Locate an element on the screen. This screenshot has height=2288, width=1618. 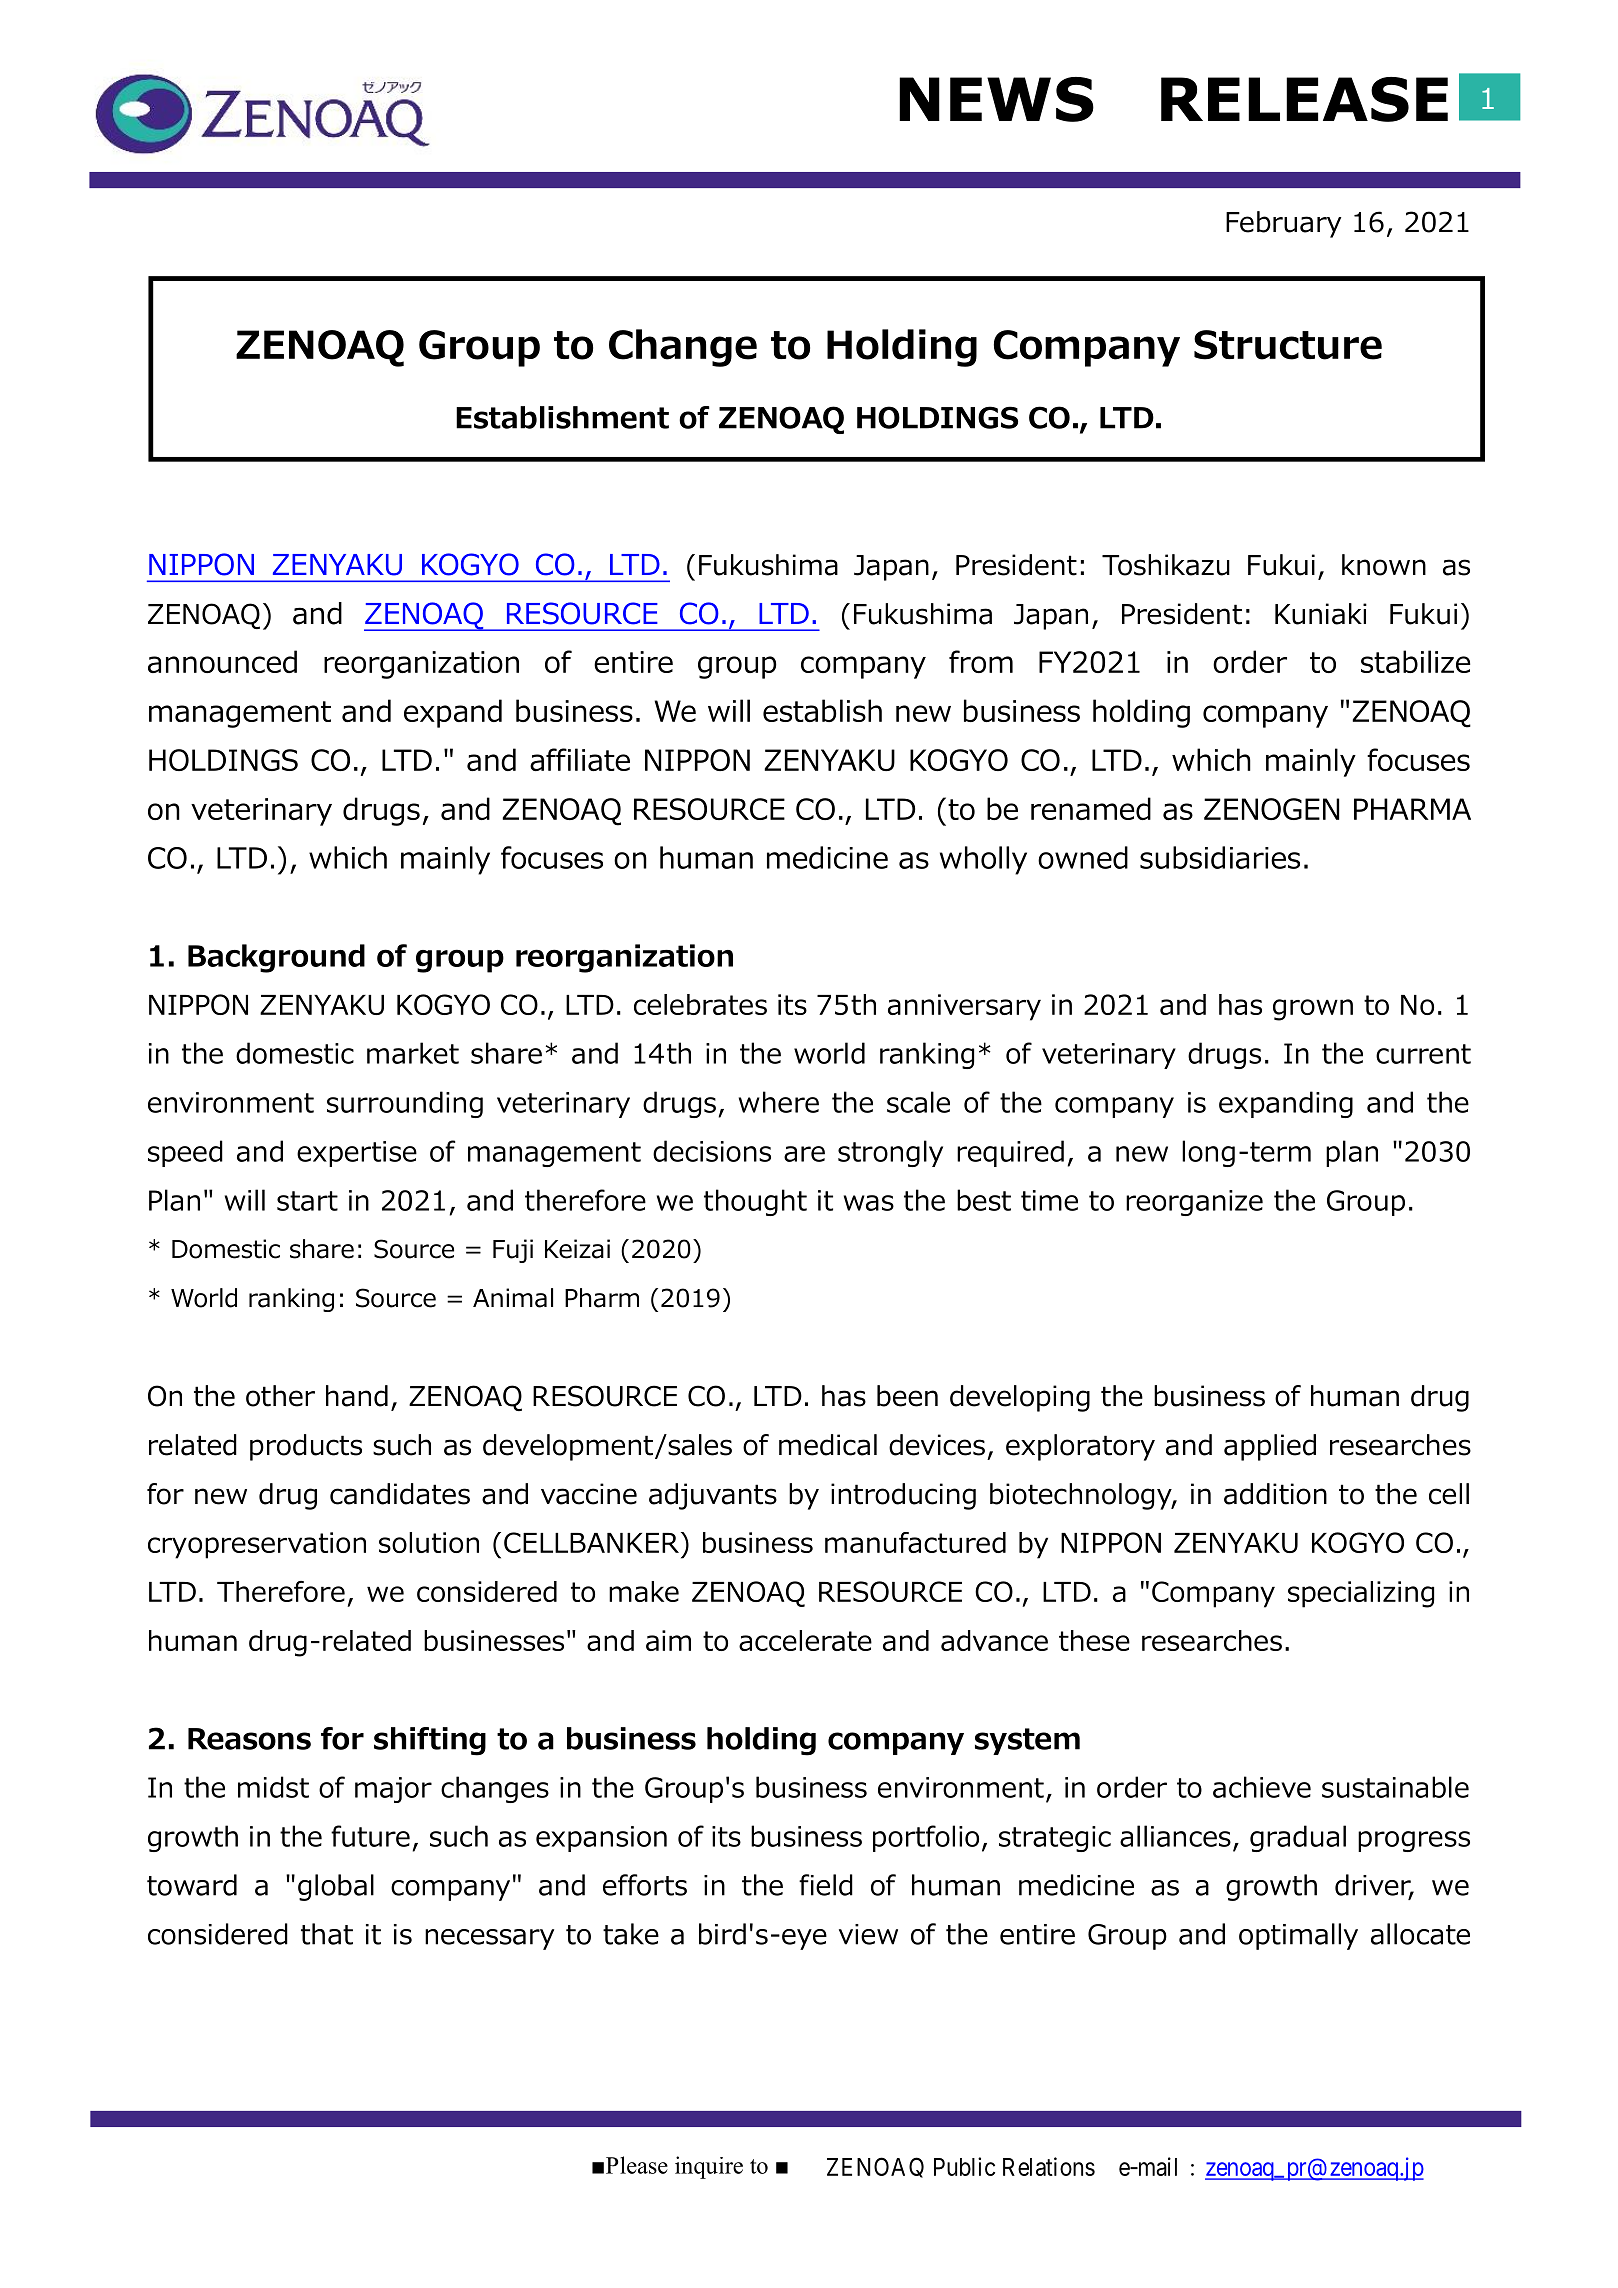
announced is located at coordinates (222, 661).
